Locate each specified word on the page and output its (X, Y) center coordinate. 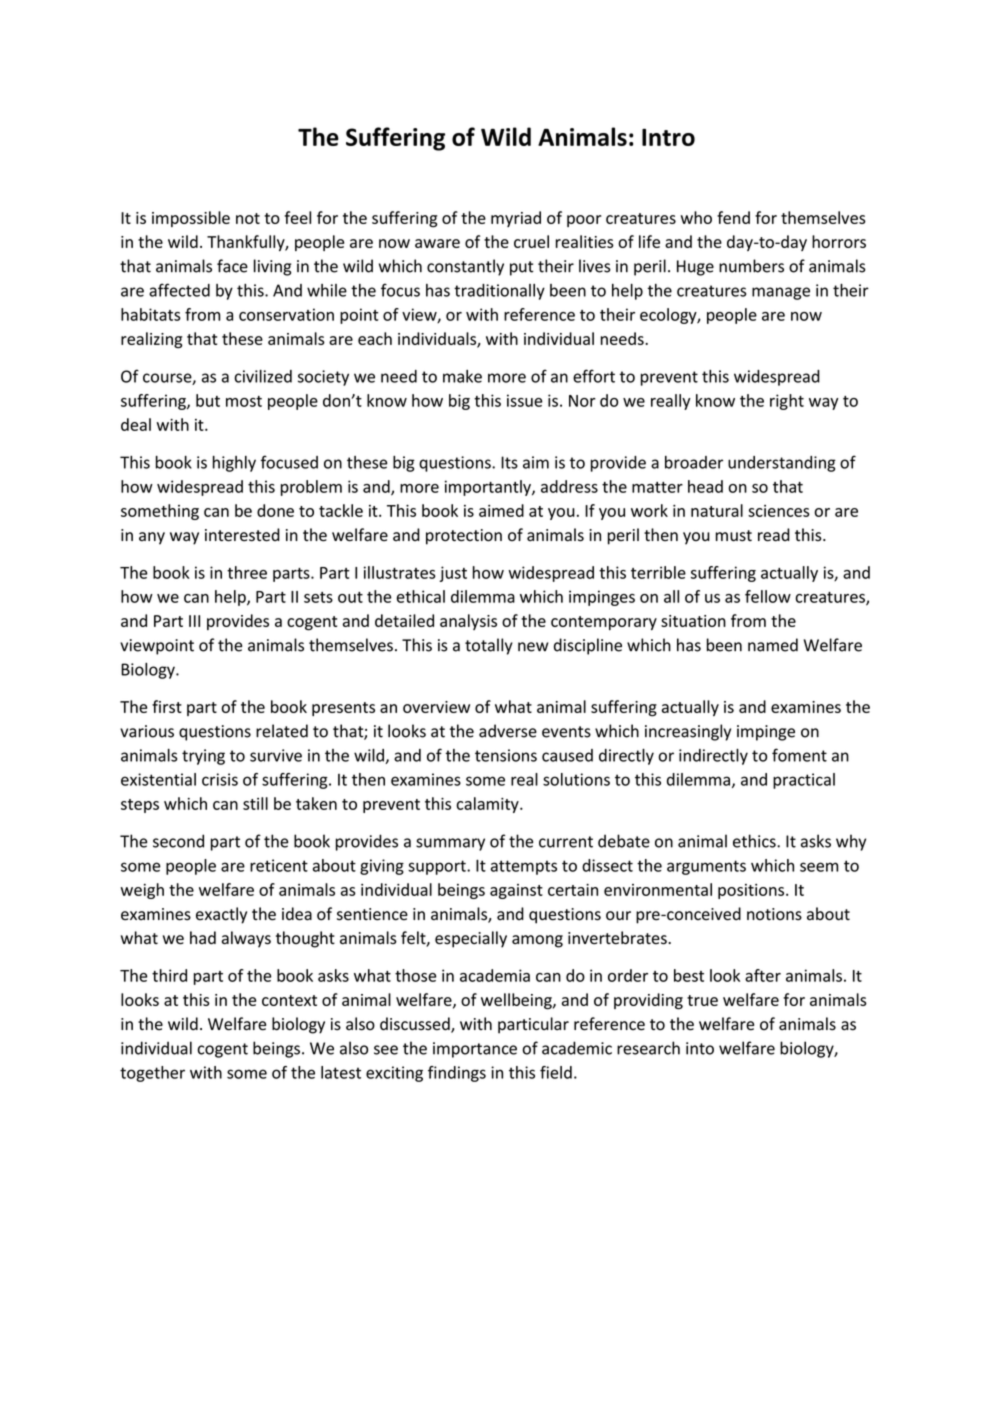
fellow (768, 596)
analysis (468, 622)
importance (475, 1050)
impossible (191, 219)
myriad (516, 219)
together (152, 1074)
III (194, 621)
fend (733, 217)
